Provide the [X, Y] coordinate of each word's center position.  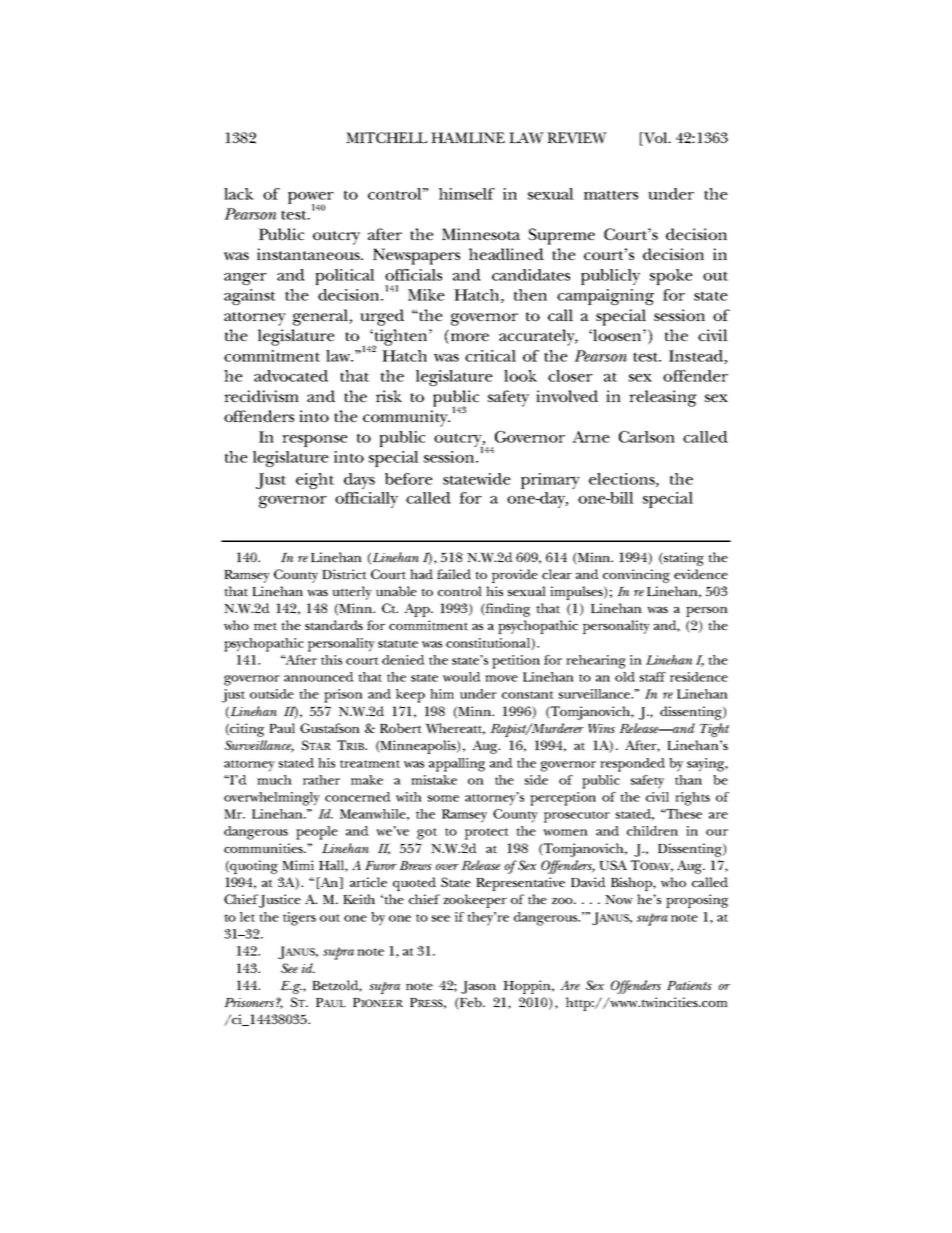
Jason [478, 987]
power [311, 199]
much [274, 780]
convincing [636, 576]
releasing [663, 398]
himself [467, 194]
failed [454, 574]
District [344, 574]
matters [611, 195]
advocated [291, 376]
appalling [457, 765]
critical [490, 356]
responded [632, 765]
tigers [299, 919]
